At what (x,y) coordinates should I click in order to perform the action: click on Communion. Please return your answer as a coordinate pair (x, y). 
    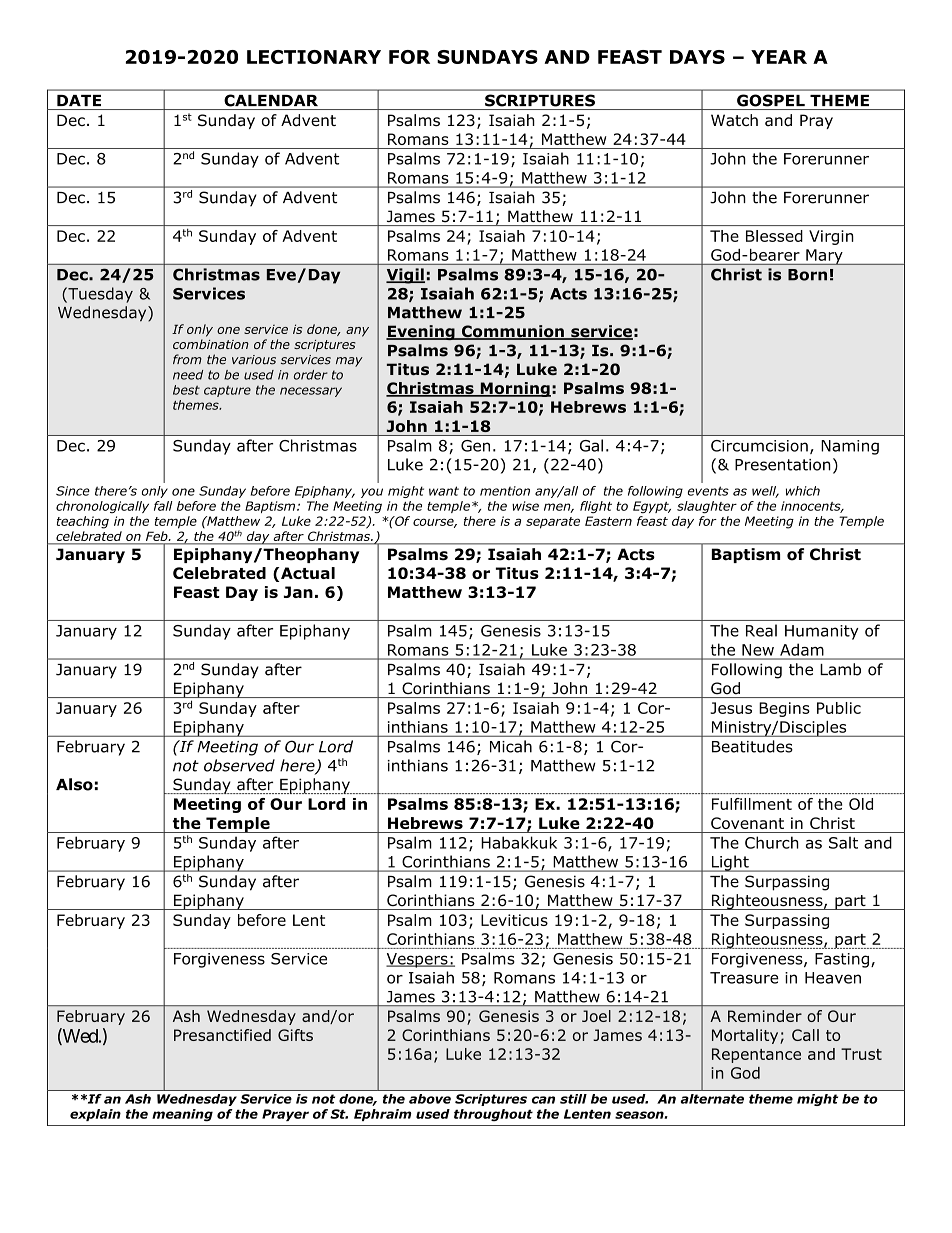
    Looking at the image, I should click on (512, 332).
